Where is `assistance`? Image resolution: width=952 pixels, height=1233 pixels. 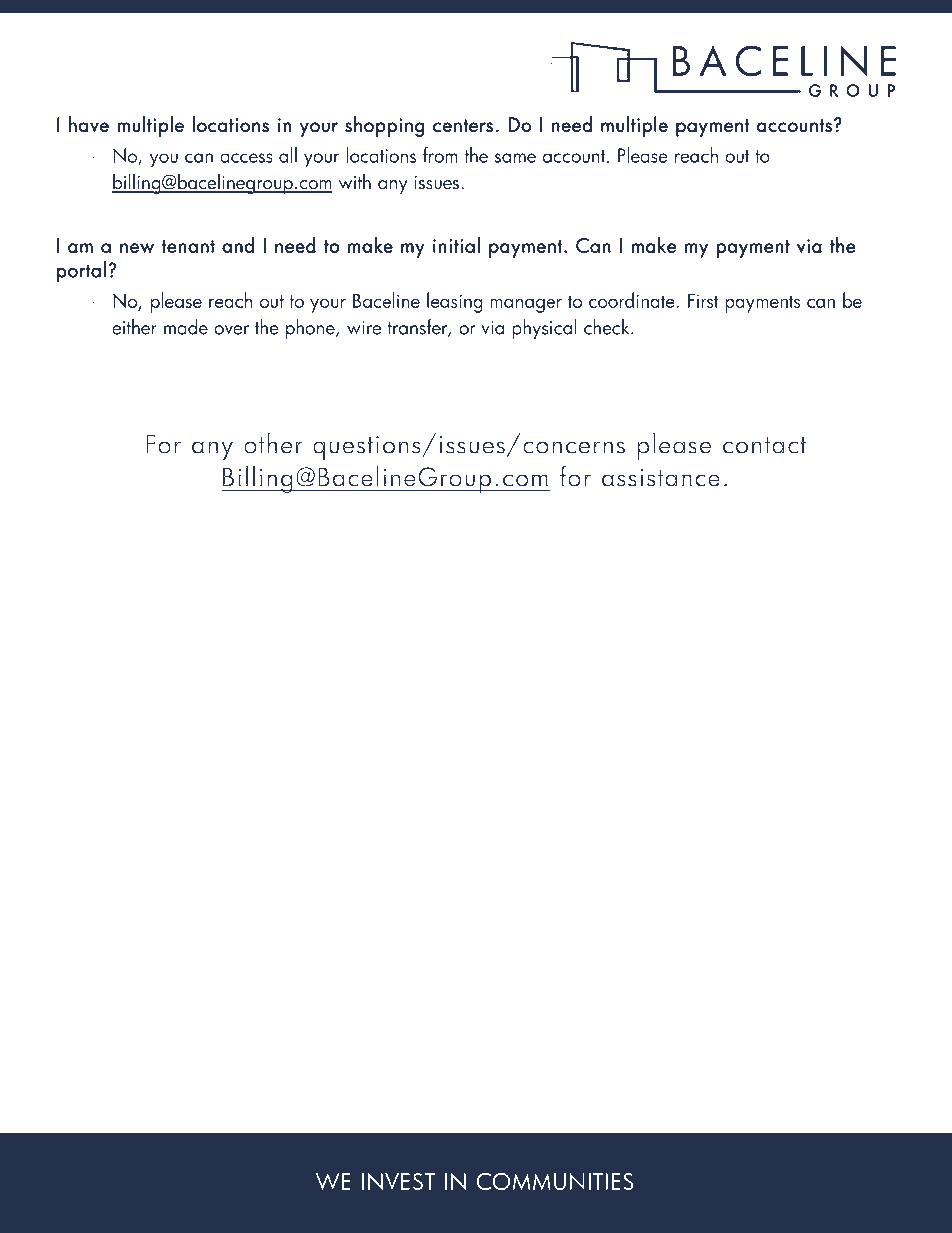
assistance is located at coordinates (660, 477).
